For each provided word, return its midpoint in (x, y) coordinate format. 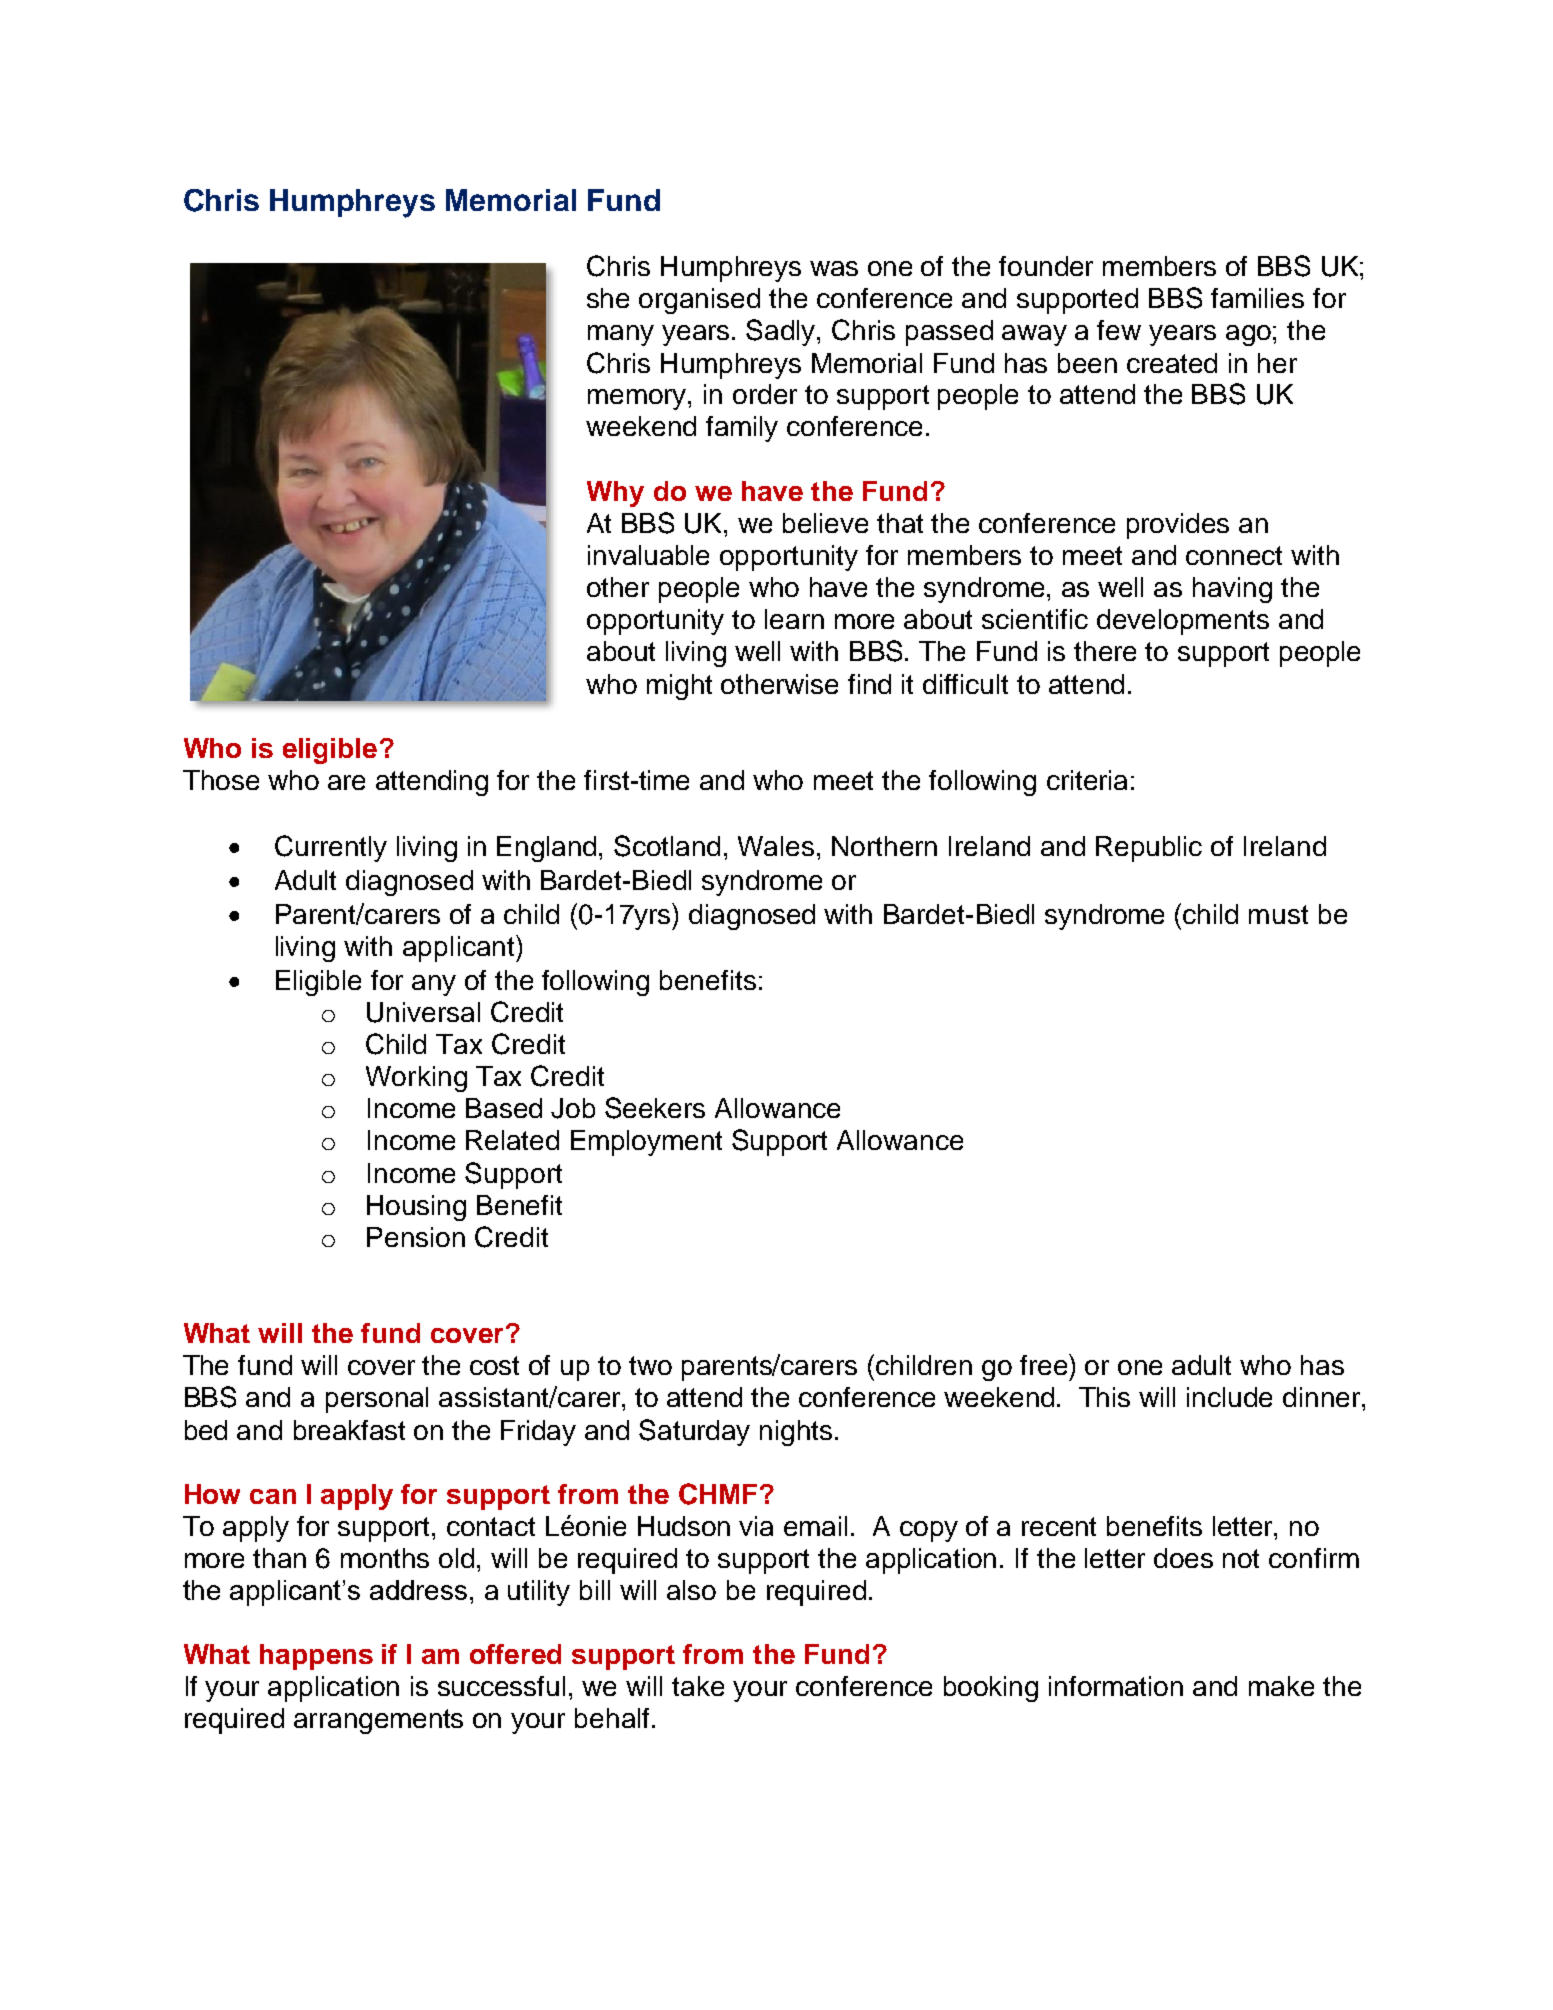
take (698, 1686)
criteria (1087, 780)
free (1045, 1364)
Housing (416, 1208)
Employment (646, 1143)
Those (221, 780)
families (1257, 298)
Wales (776, 846)
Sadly (782, 332)
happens (316, 1657)
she (608, 298)
